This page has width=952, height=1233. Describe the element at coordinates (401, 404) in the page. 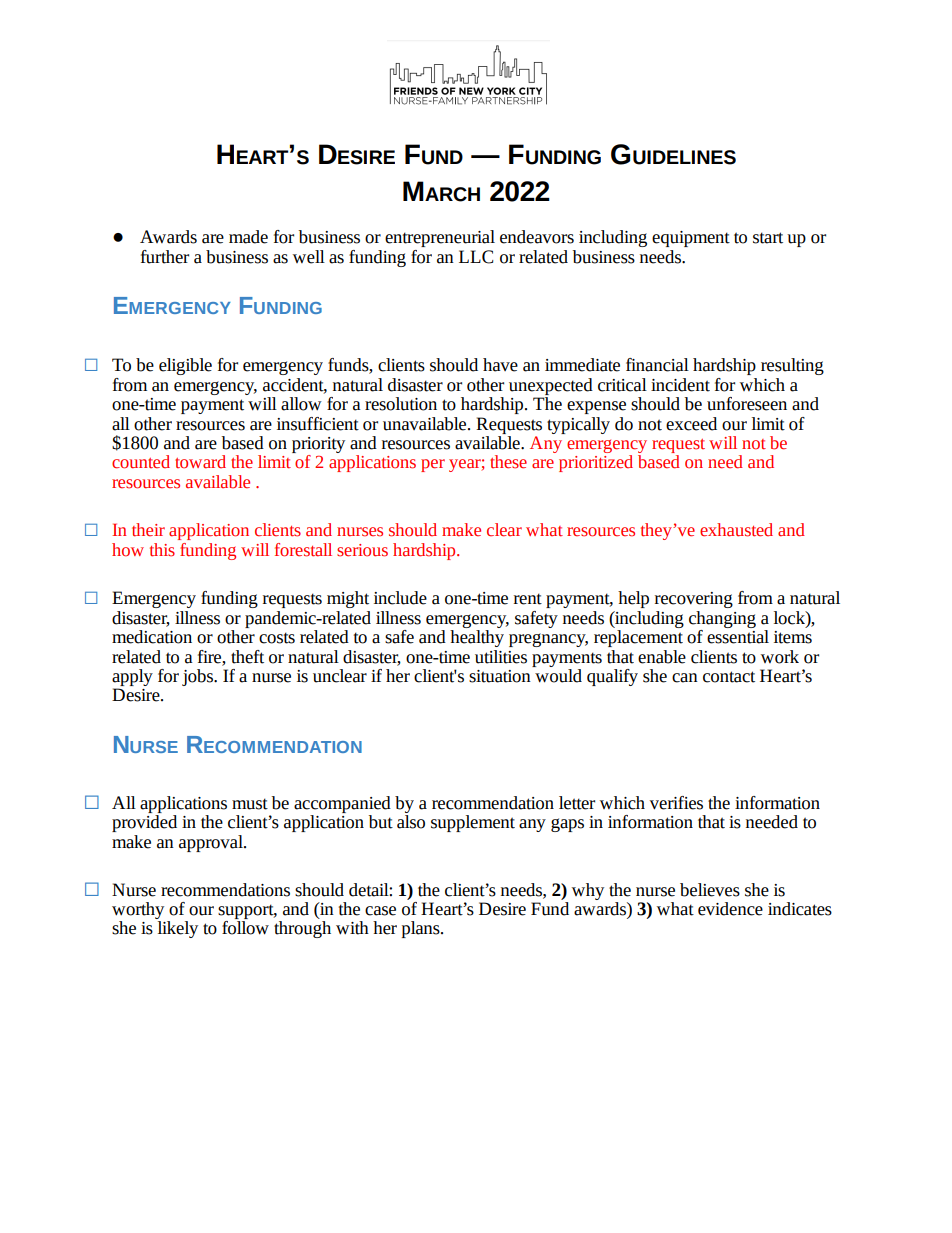

I see `resolution` at that location.
